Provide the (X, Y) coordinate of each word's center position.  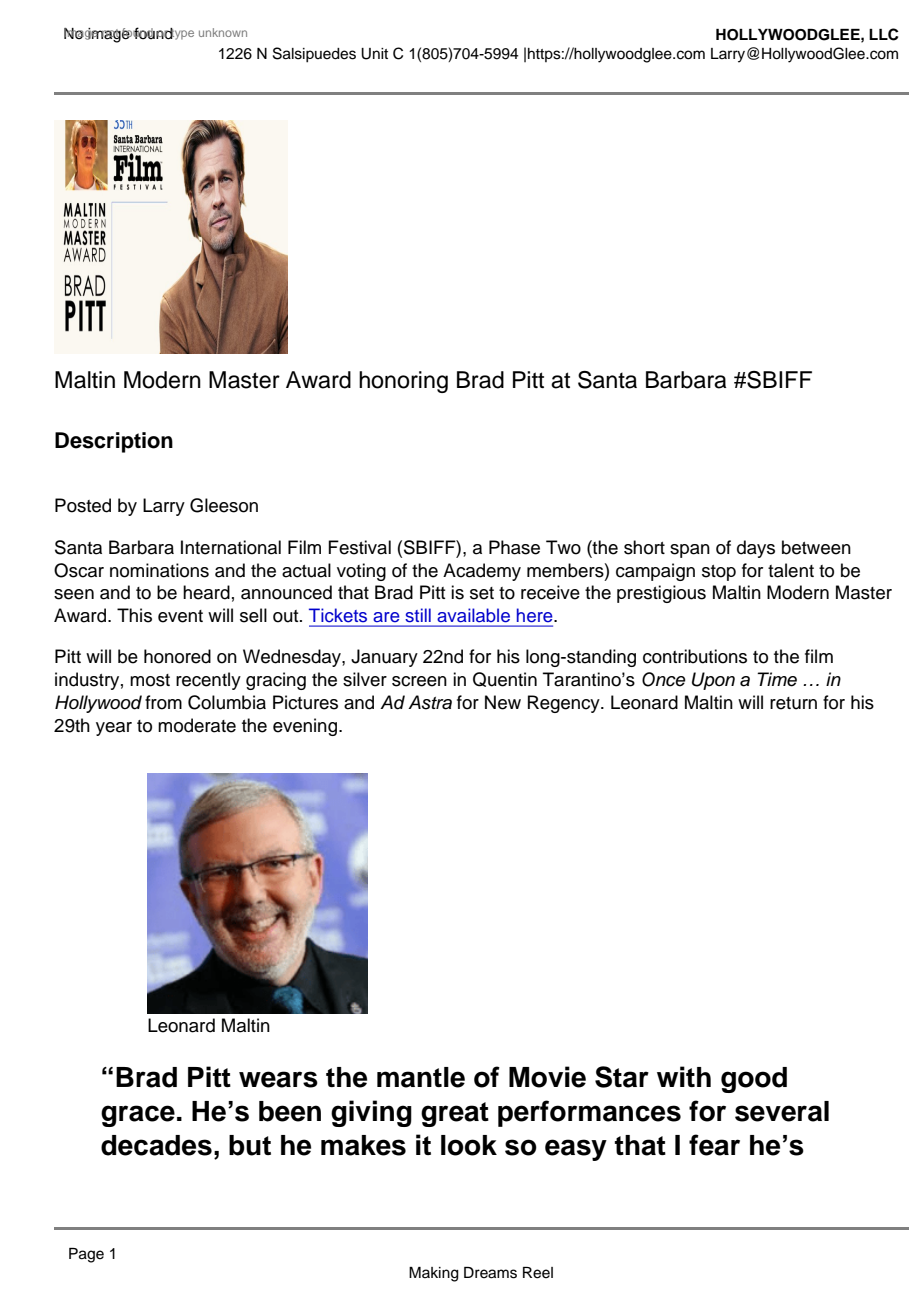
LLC (884, 34)
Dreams (490, 1273)
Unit (374, 54)
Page (86, 1255)
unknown (223, 32)
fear (714, 1145)
